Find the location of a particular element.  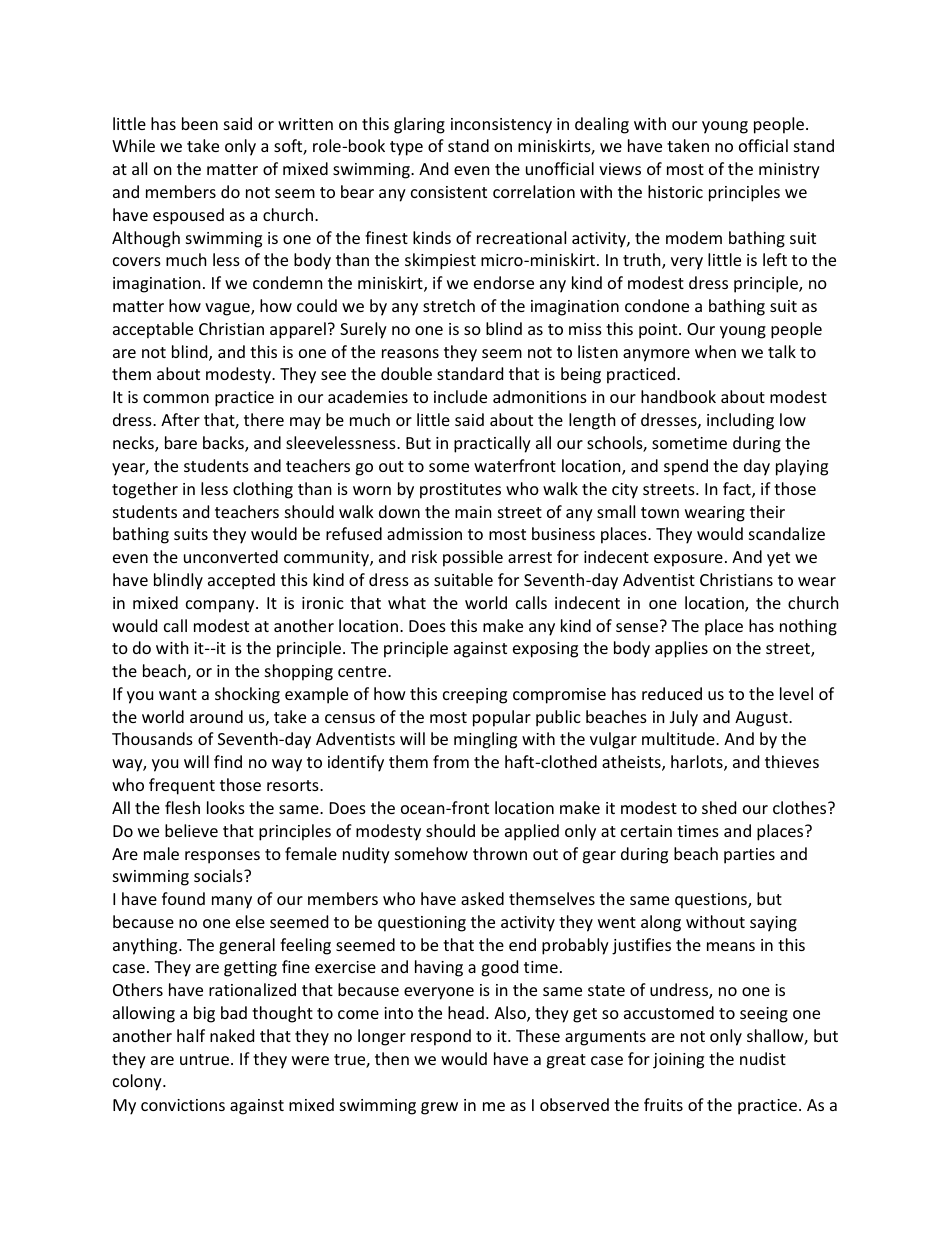

convictions is located at coordinates (183, 1105).
